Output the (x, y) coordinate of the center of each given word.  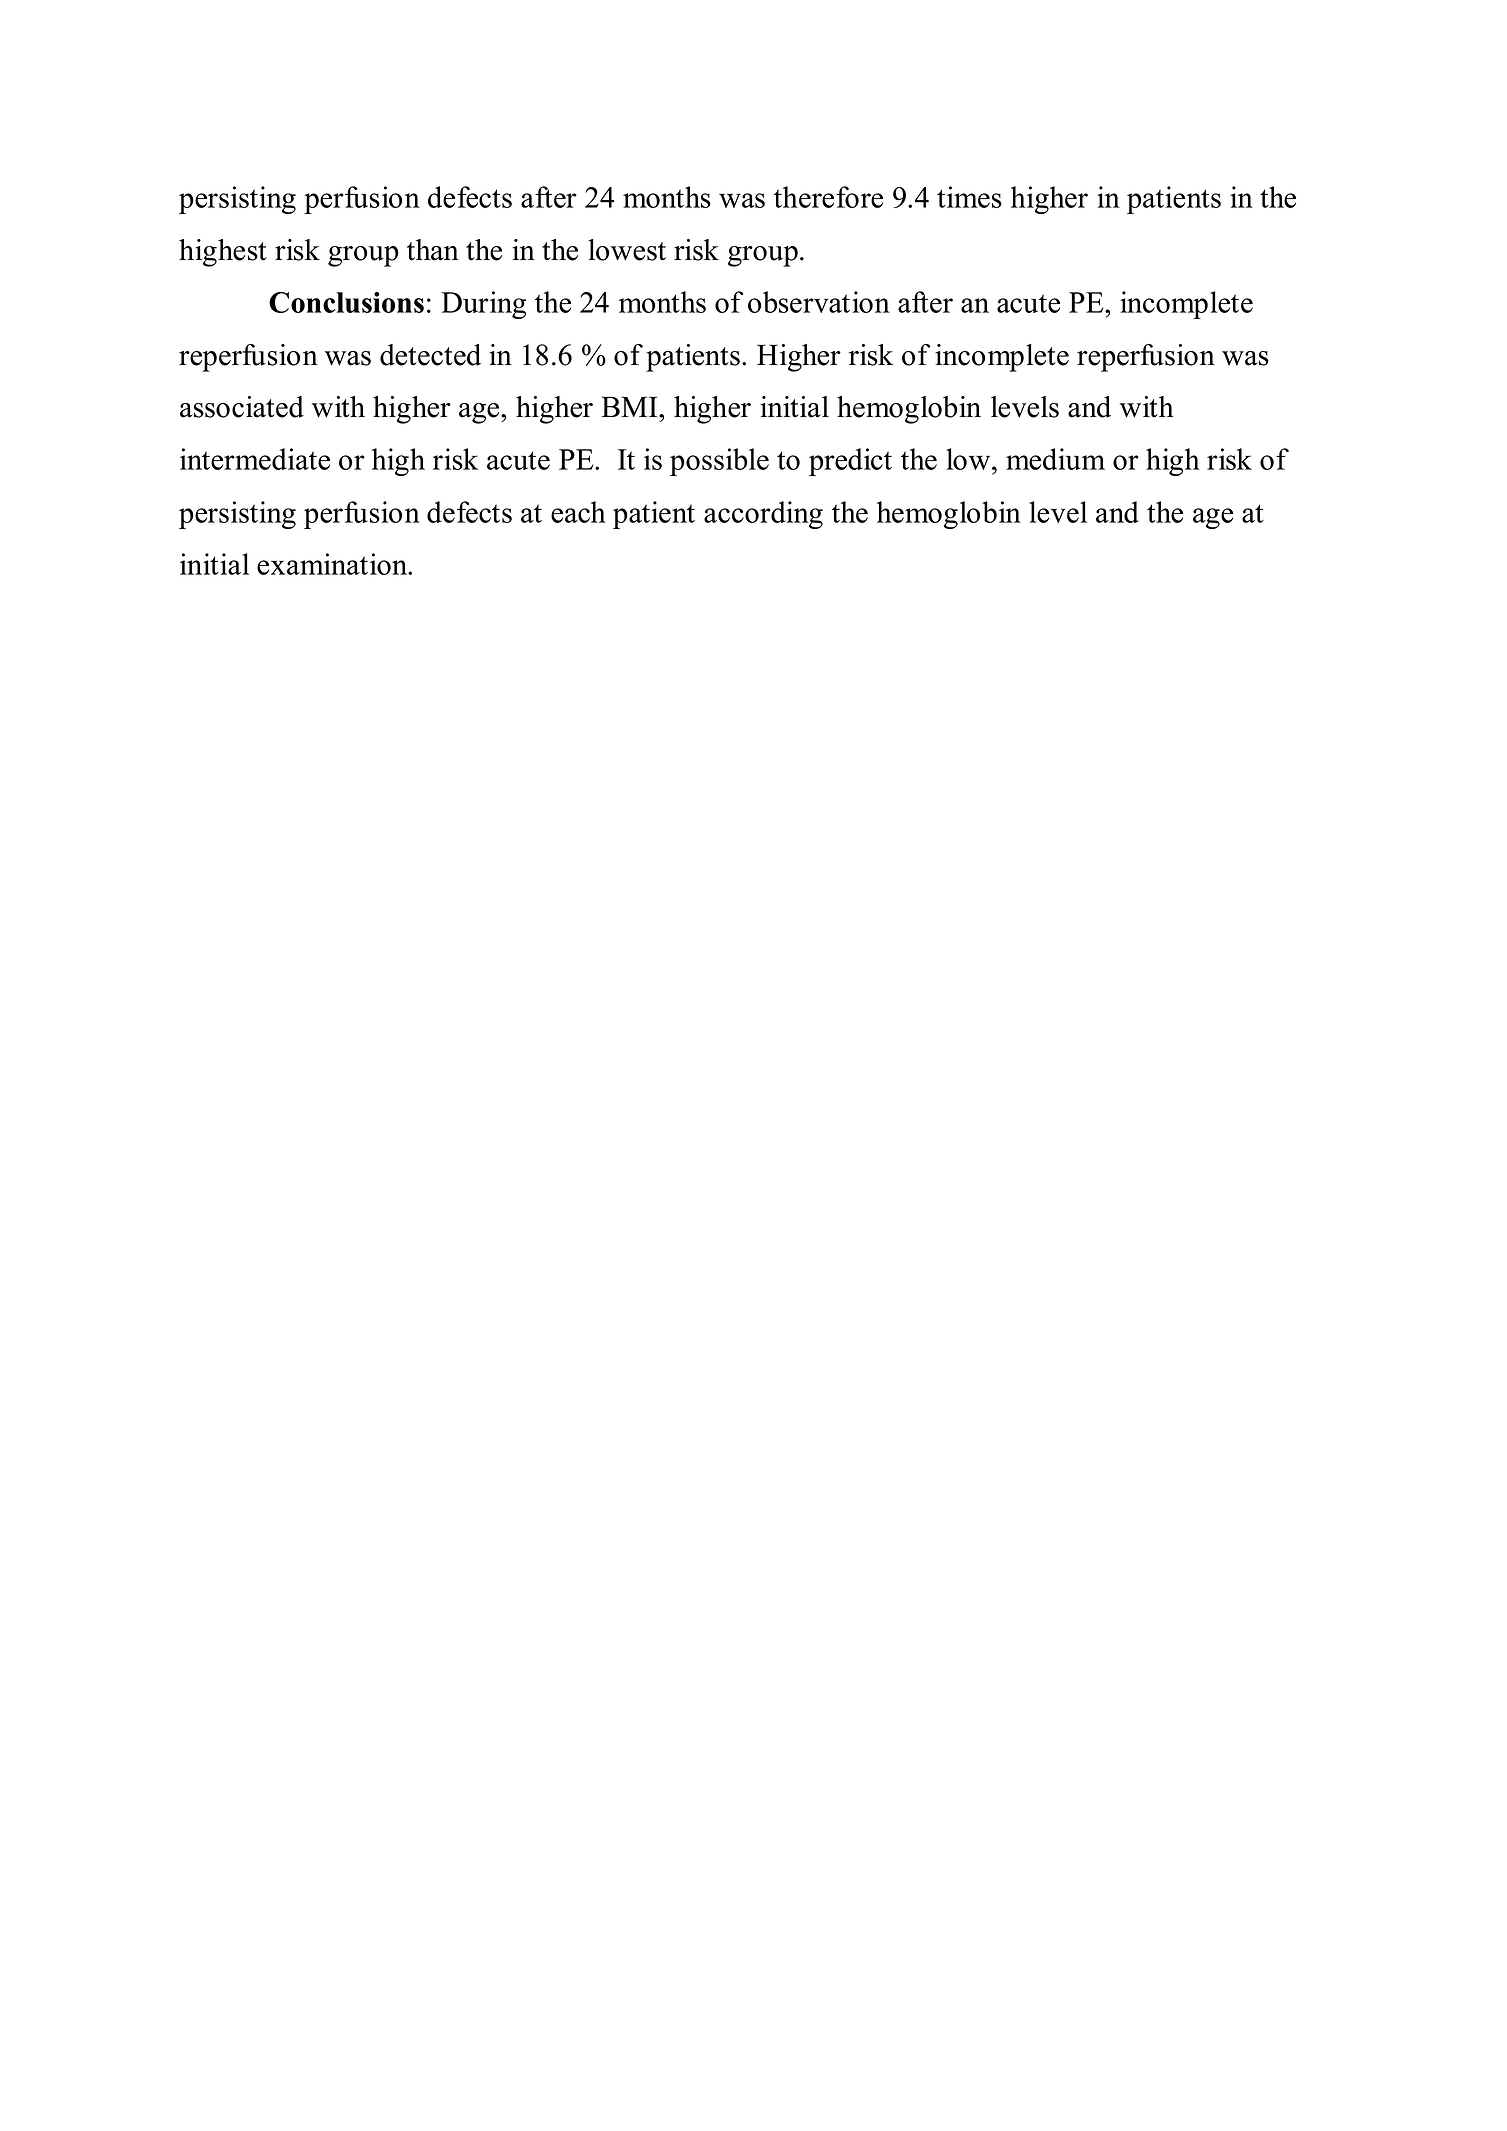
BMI (630, 406)
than (433, 250)
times (969, 197)
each (578, 512)
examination (333, 564)
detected (430, 355)
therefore (828, 197)
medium (1055, 459)
